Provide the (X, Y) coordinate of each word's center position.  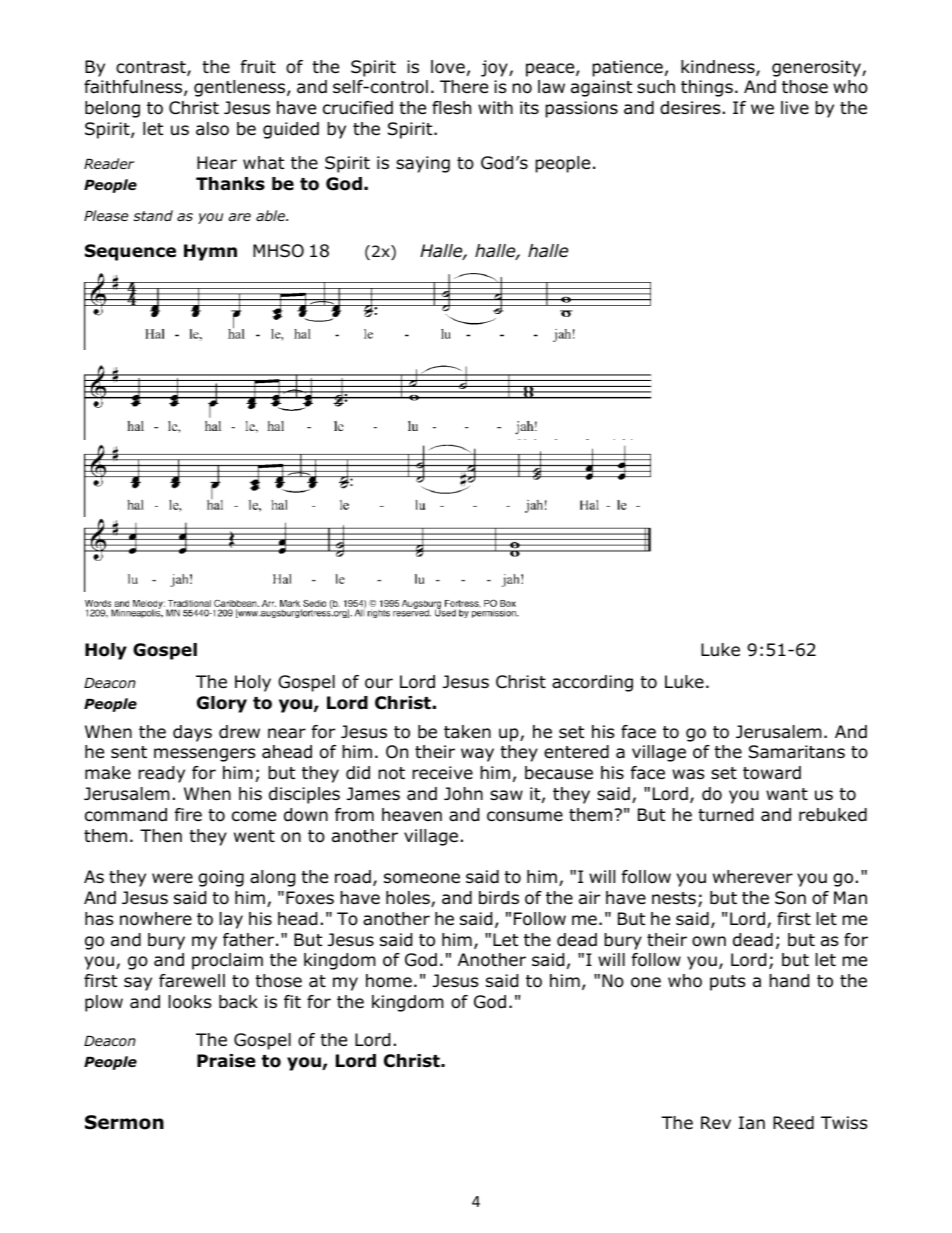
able (271, 215)
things (707, 88)
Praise (226, 1061)
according (592, 683)
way (477, 755)
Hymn (210, 252)
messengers (205, 755)
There (464, 87)
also (212, 129)
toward (772, 773)
